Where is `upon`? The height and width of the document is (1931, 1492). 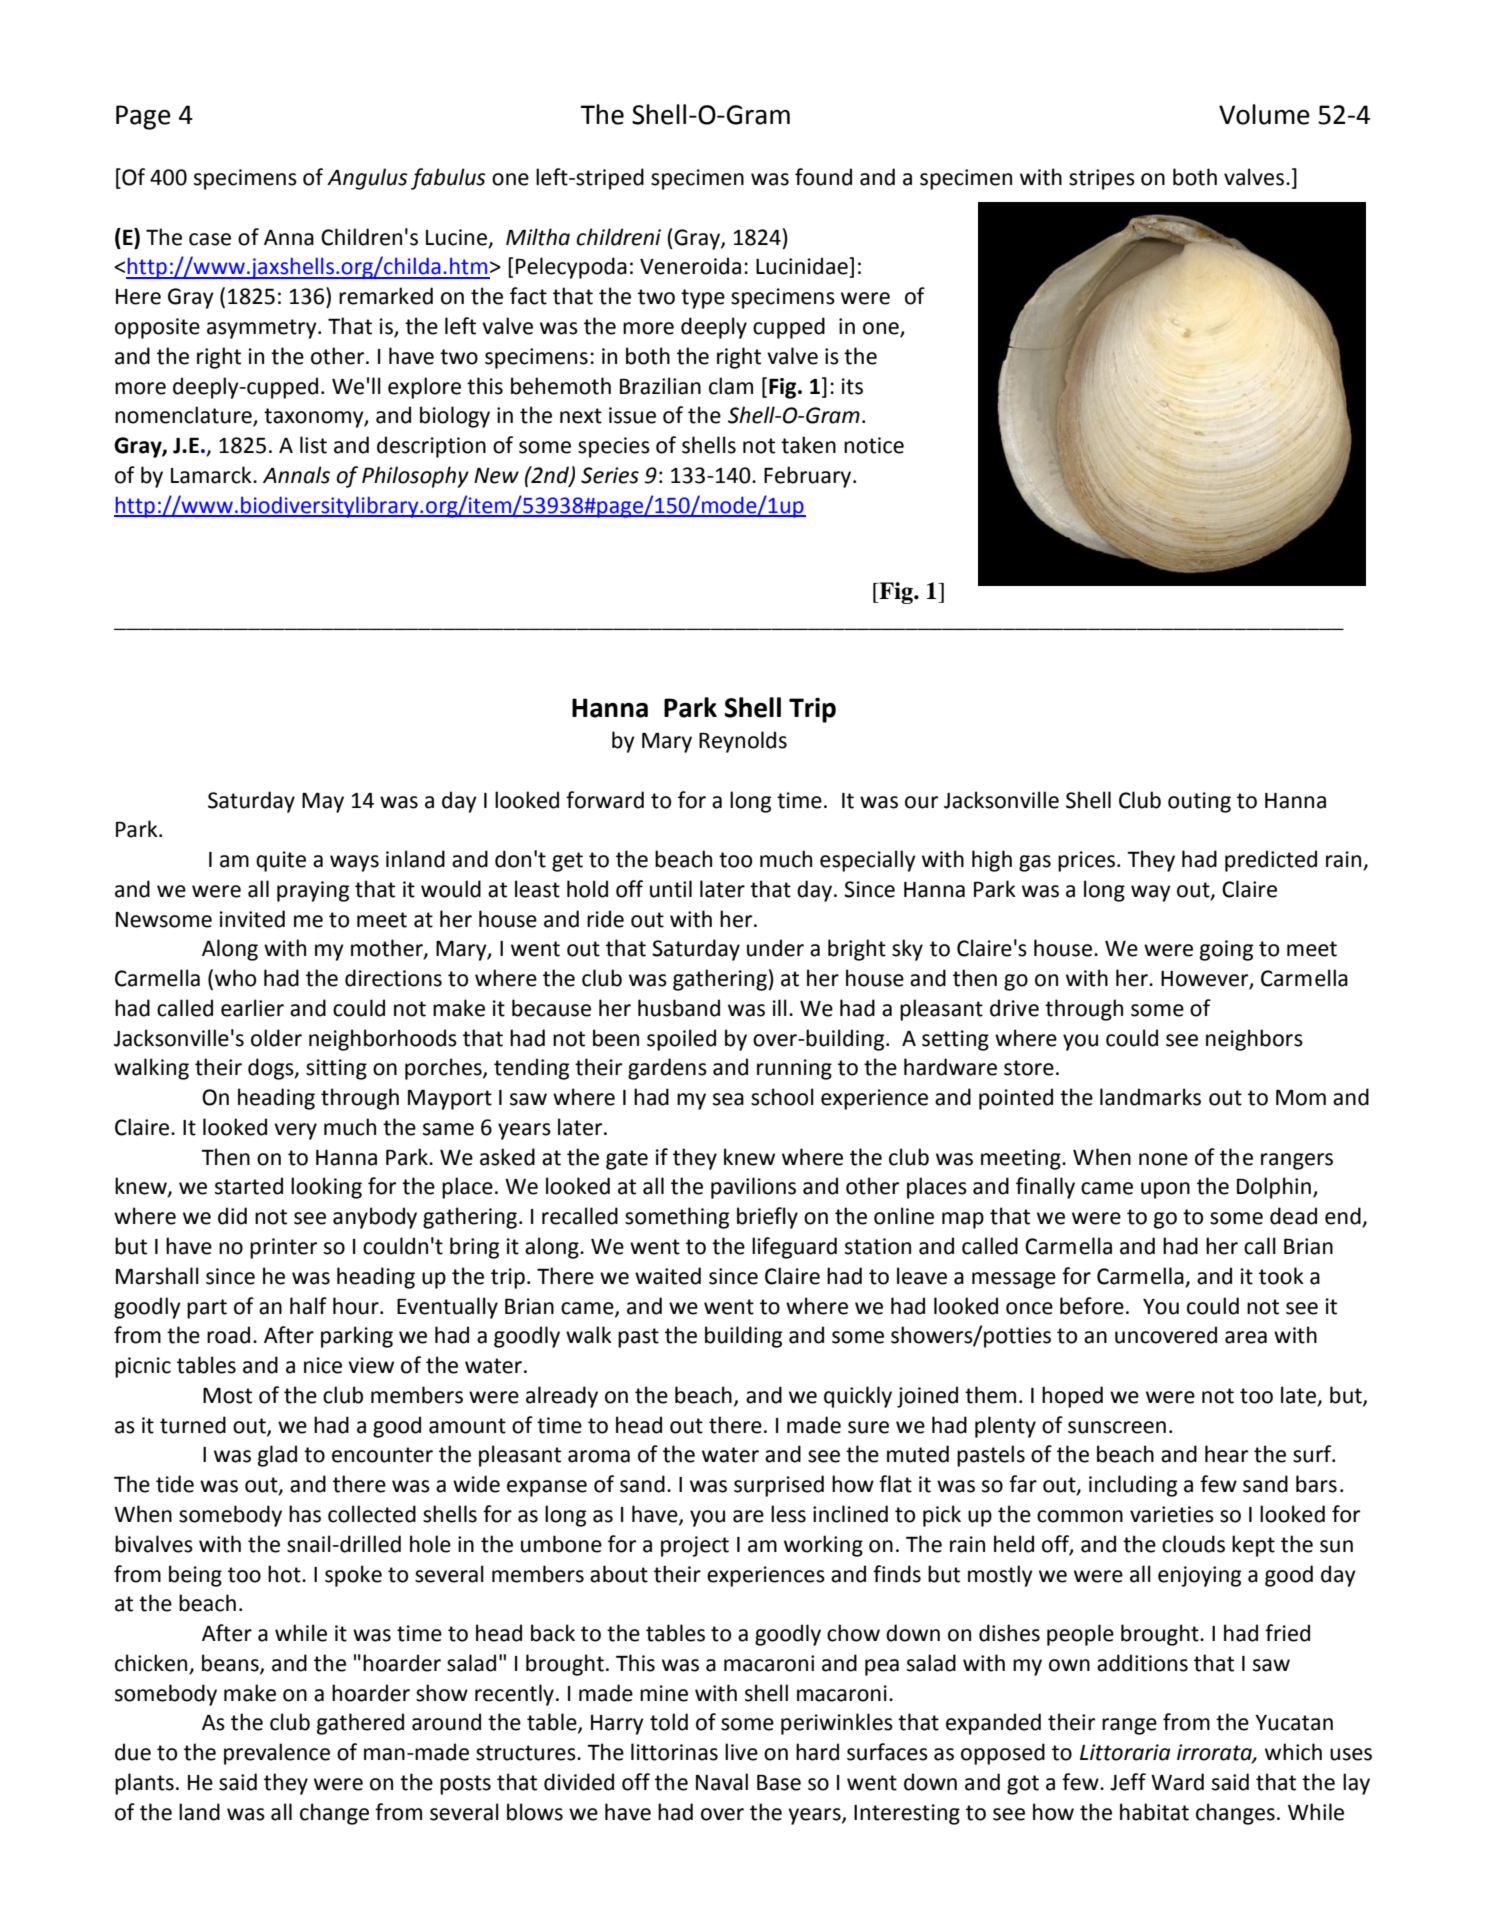
upon is located at coordinates (1165, 1190).
